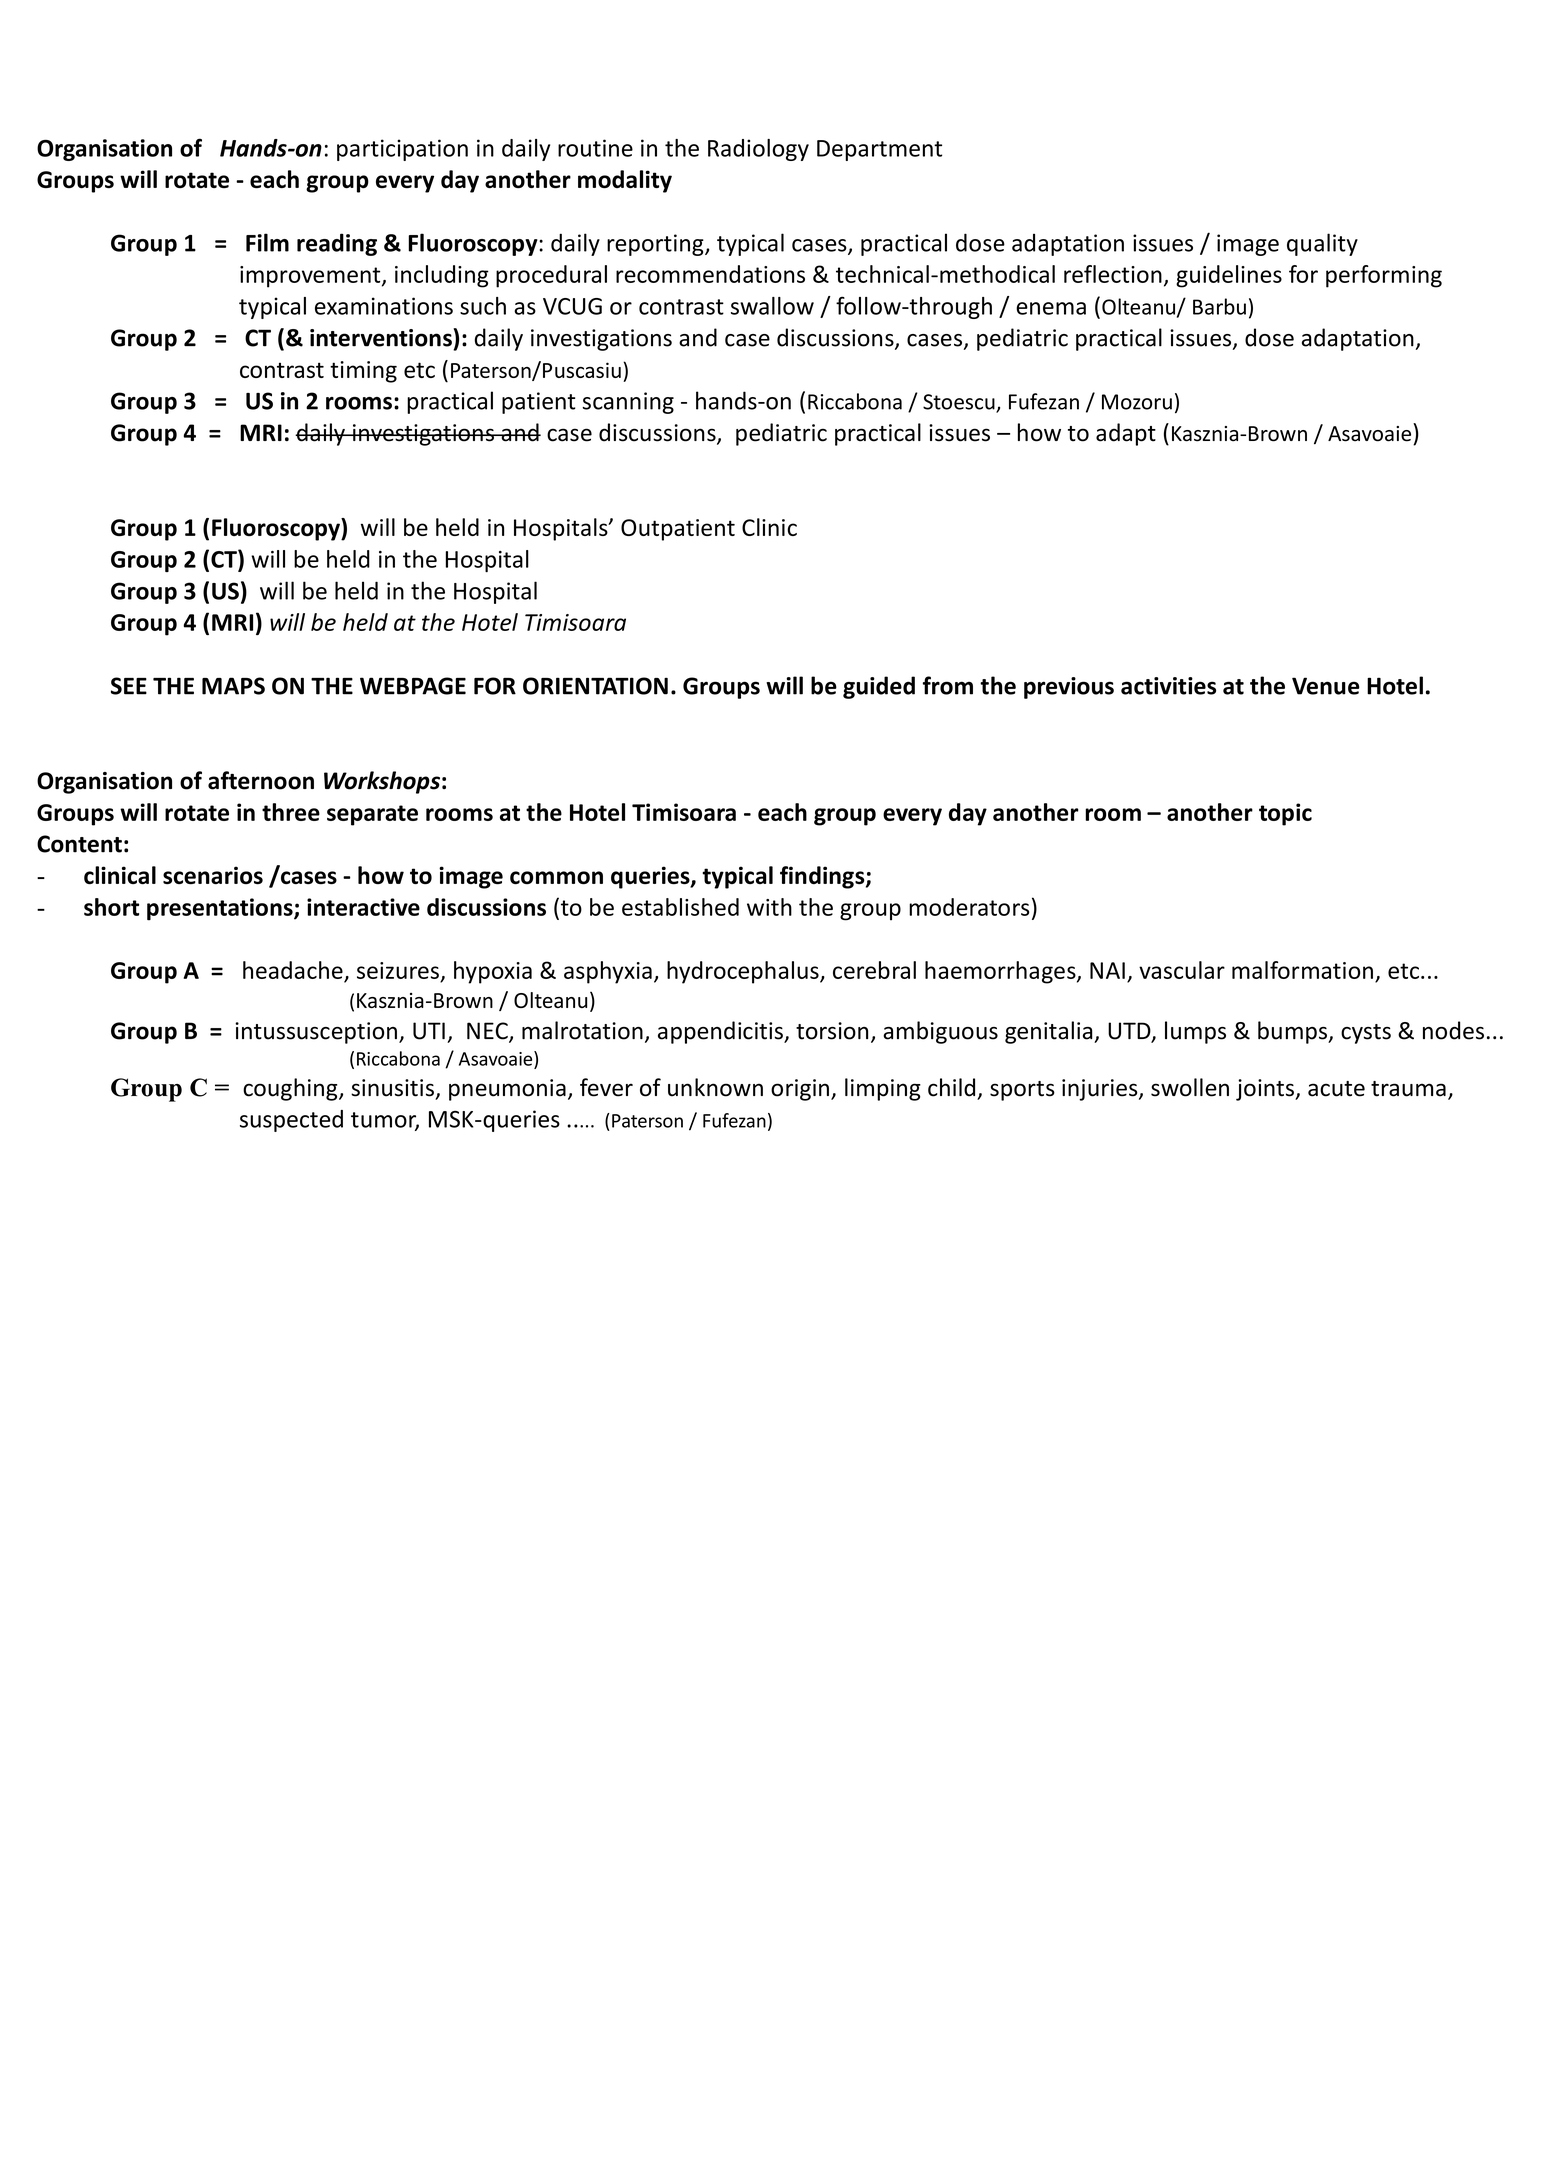 The height and width of the document is (2182, 1543). Describe the element at coordinates (402, 150) in the document. I see `participation` at that location.
